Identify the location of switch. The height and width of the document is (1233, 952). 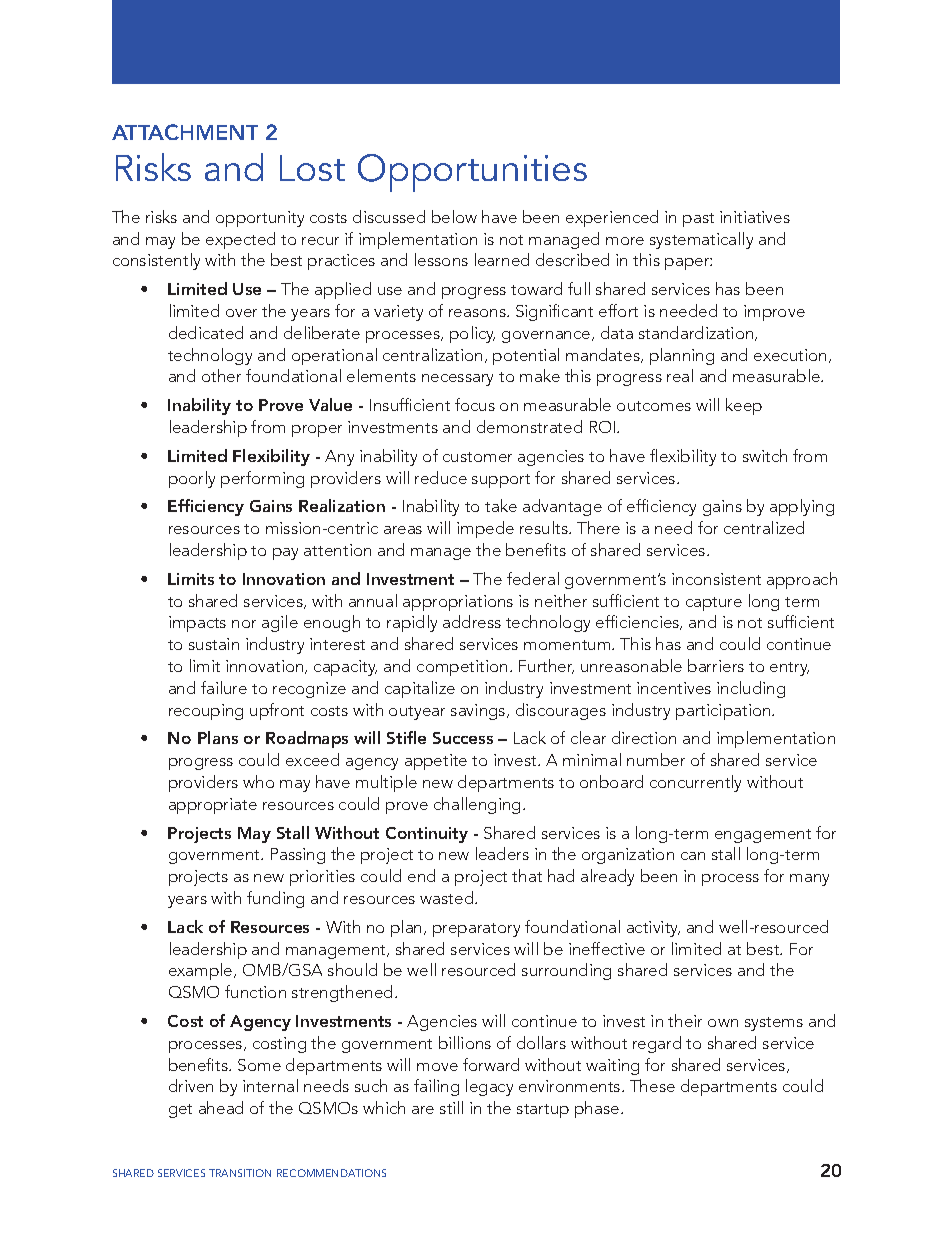
(765, 455).
